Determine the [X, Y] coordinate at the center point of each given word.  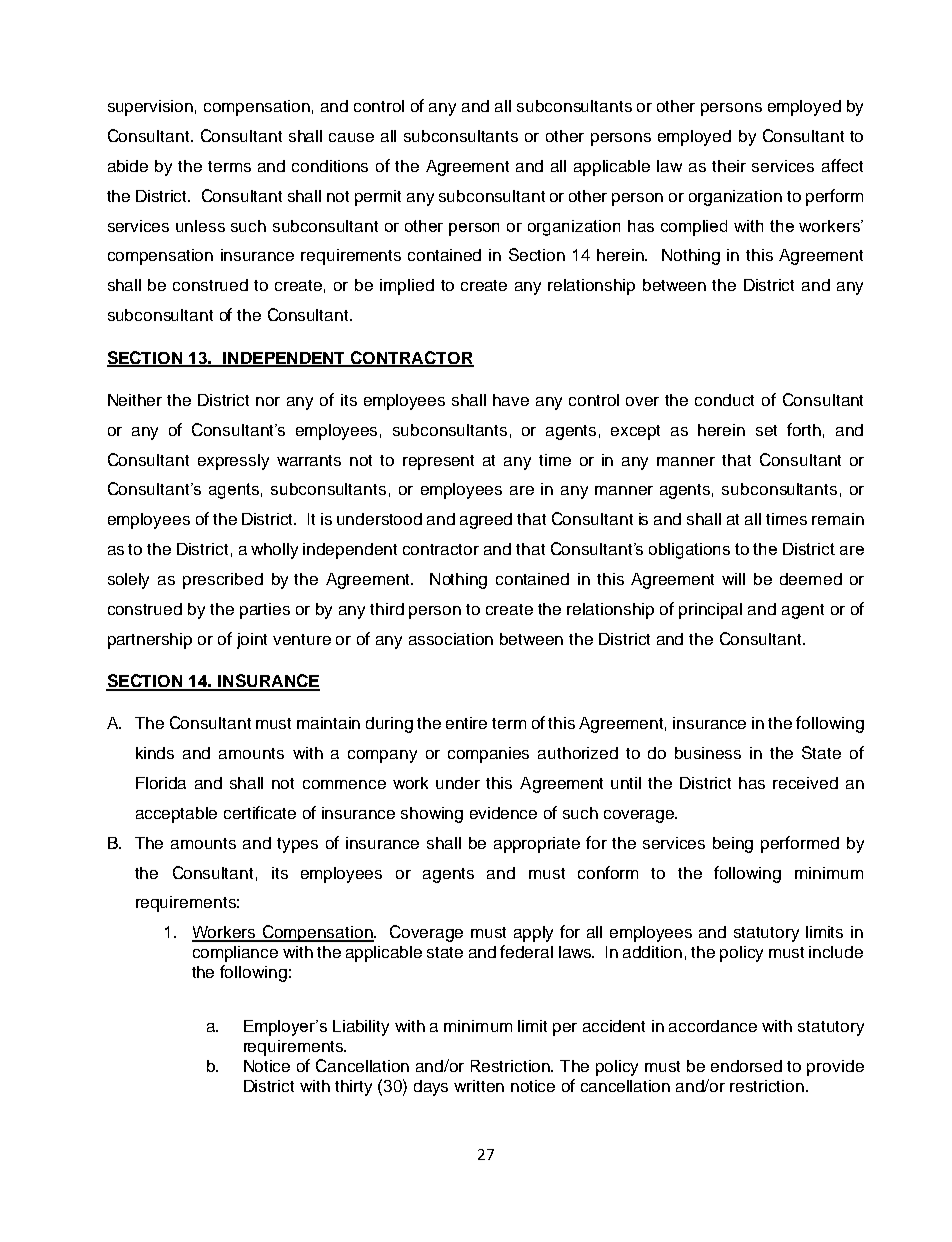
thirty [353, 1088]
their [729, 166]
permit [378, 198]
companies [488, 755]
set [766, 430]
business [708, 753]
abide [128, 166]
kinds [155, 753]
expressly [233, 462]
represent [438, 462]
